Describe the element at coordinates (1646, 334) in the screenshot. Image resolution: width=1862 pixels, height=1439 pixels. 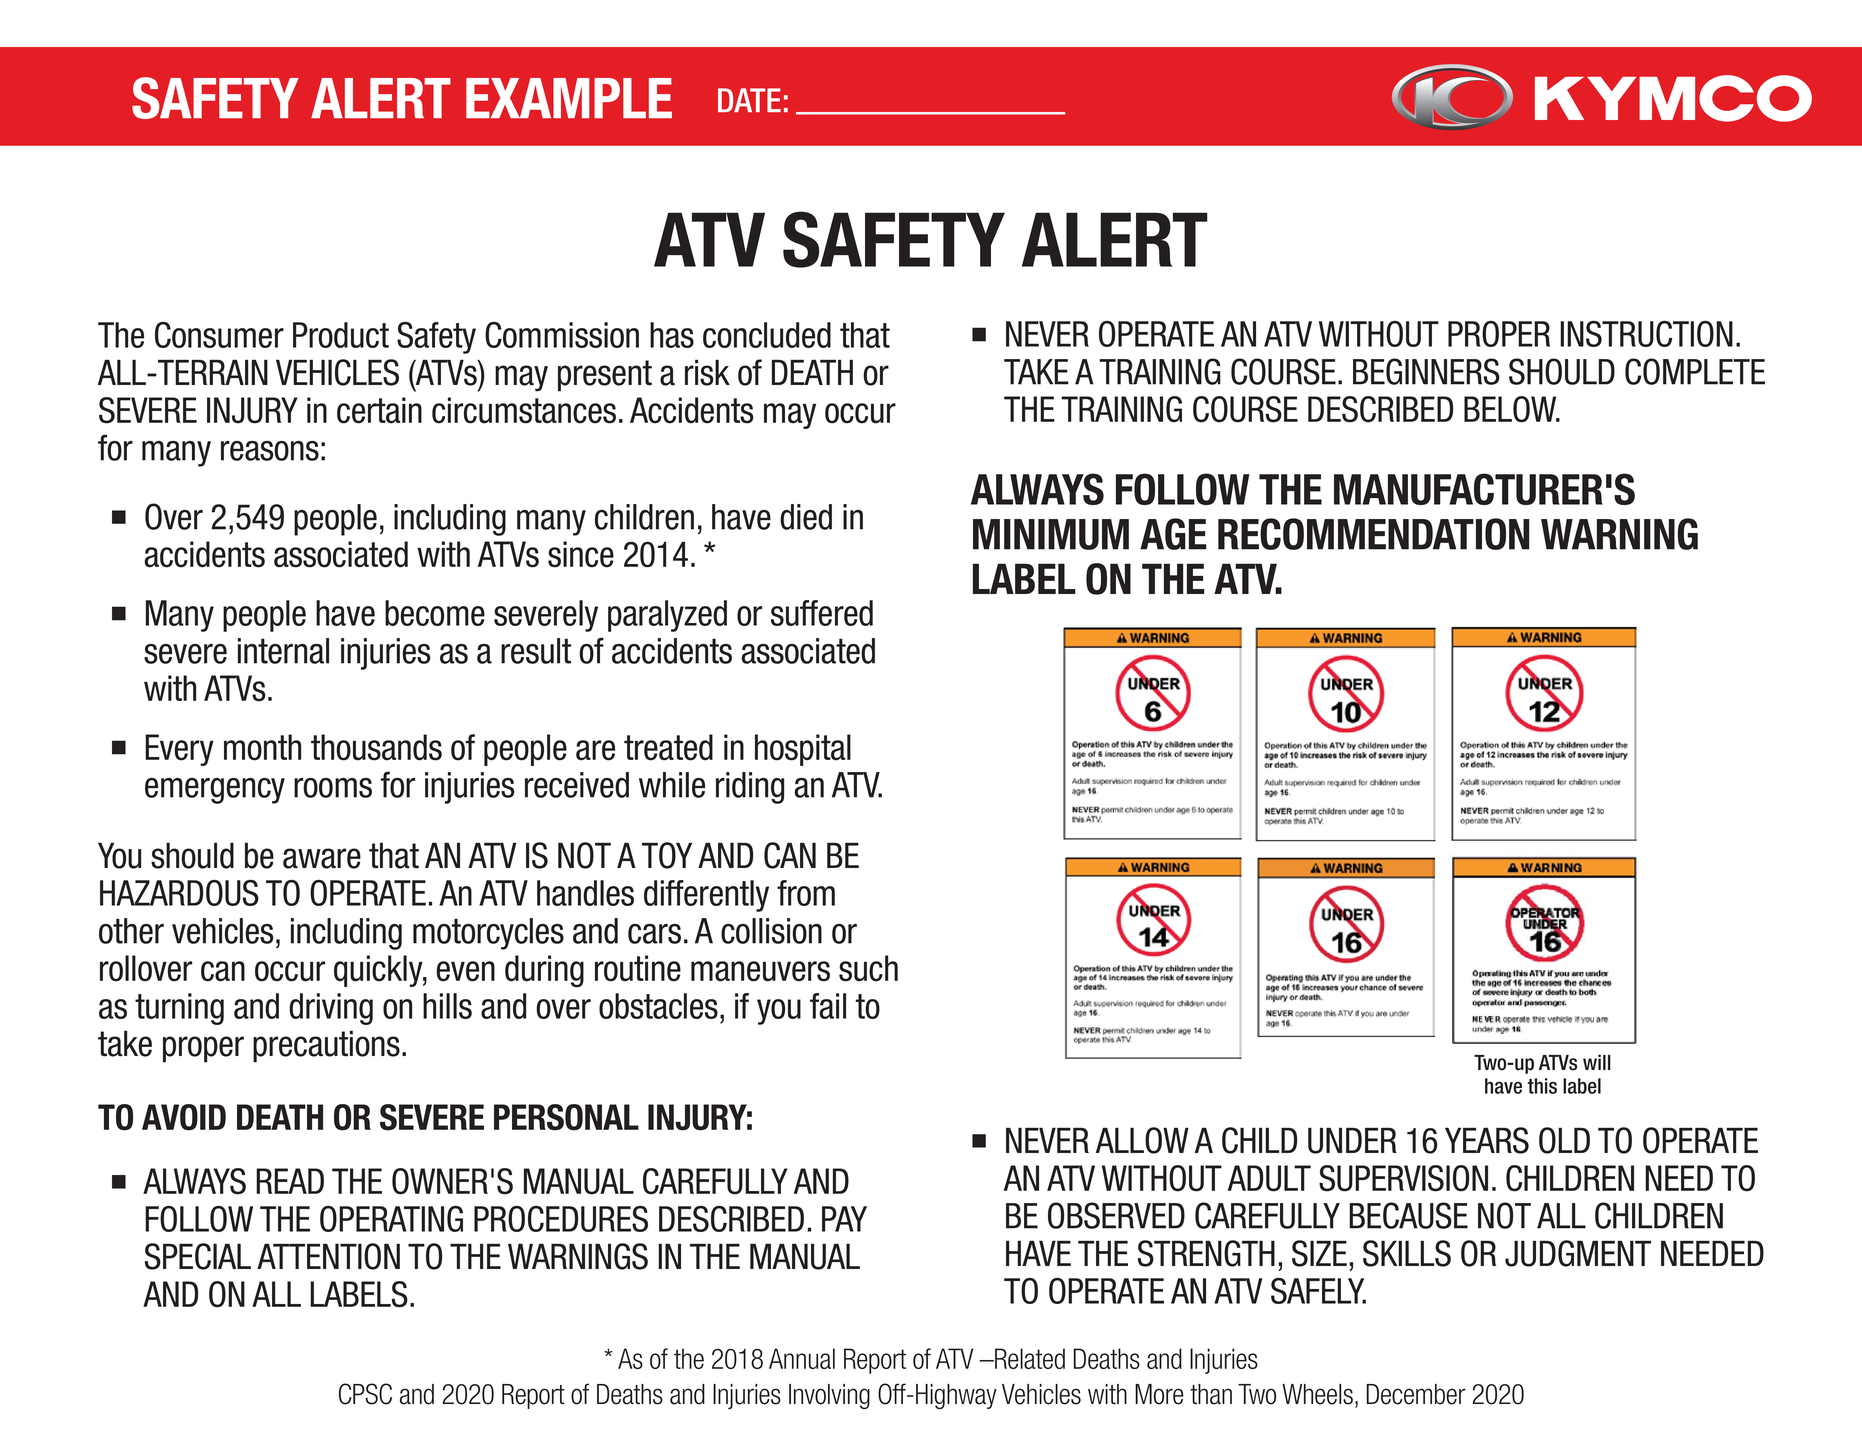
I see `INSTRUCTION` at that location.
